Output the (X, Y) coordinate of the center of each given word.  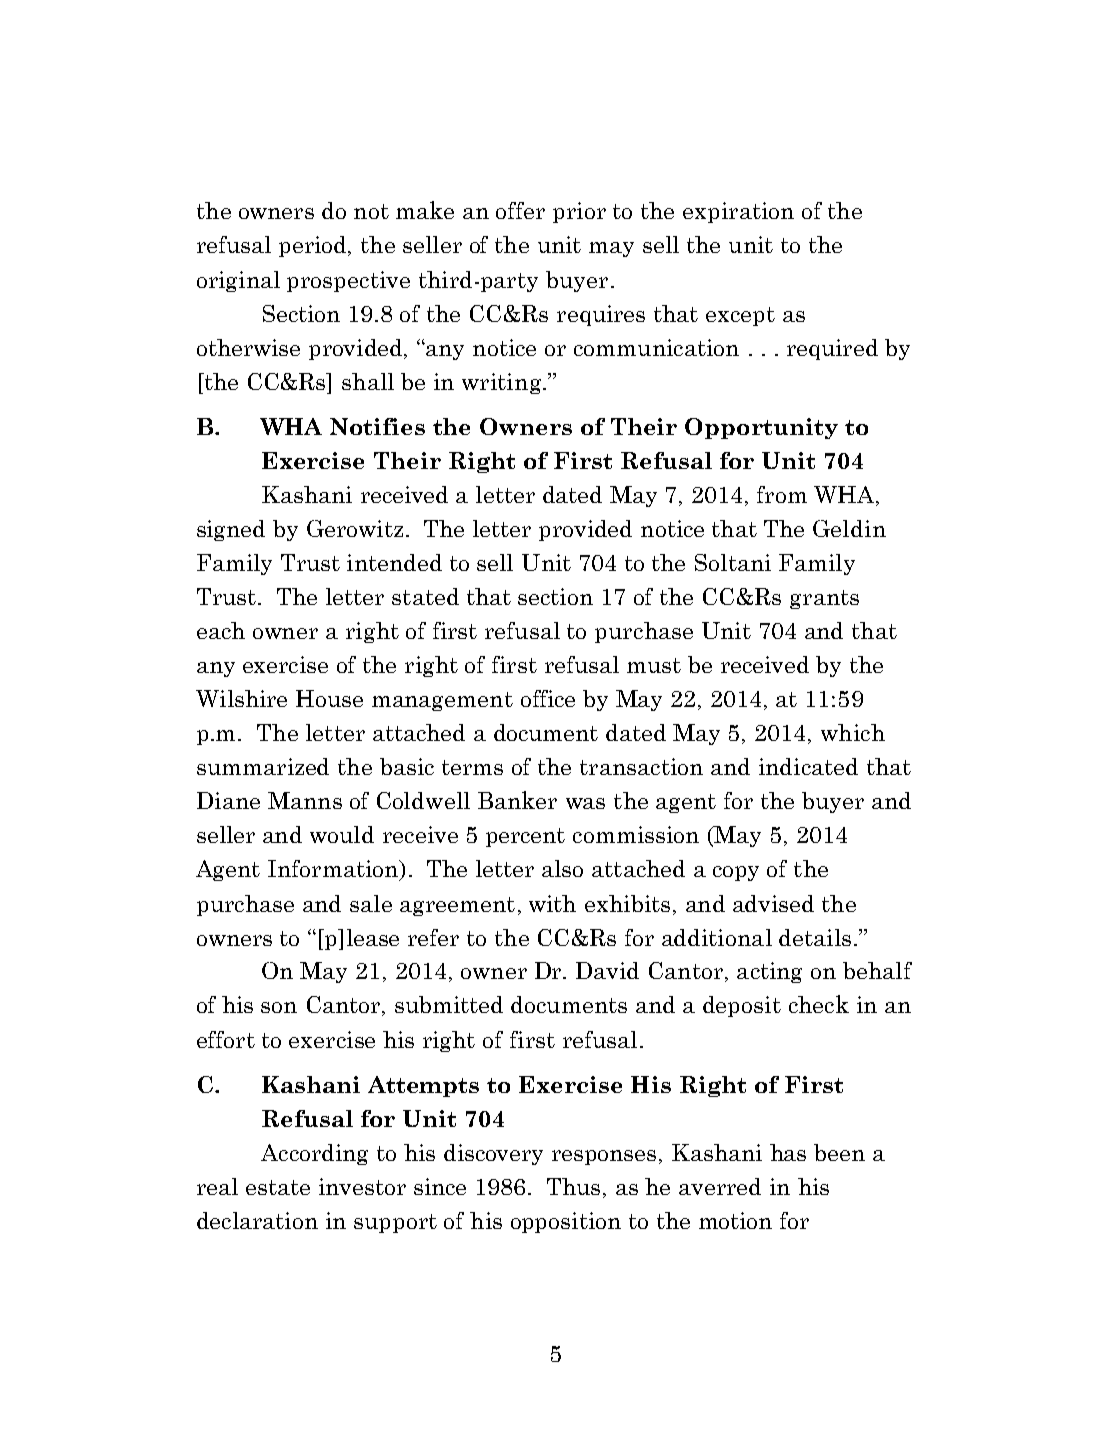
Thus (575, 1188)
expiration (738, 212)
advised (773, 903)
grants (824, 599)
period (314, 246)
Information (334, 870)
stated (425, 596)
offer (520, 210)
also (562, 868)
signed (231, 530)
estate (278, 1187)
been (839, 1152)
